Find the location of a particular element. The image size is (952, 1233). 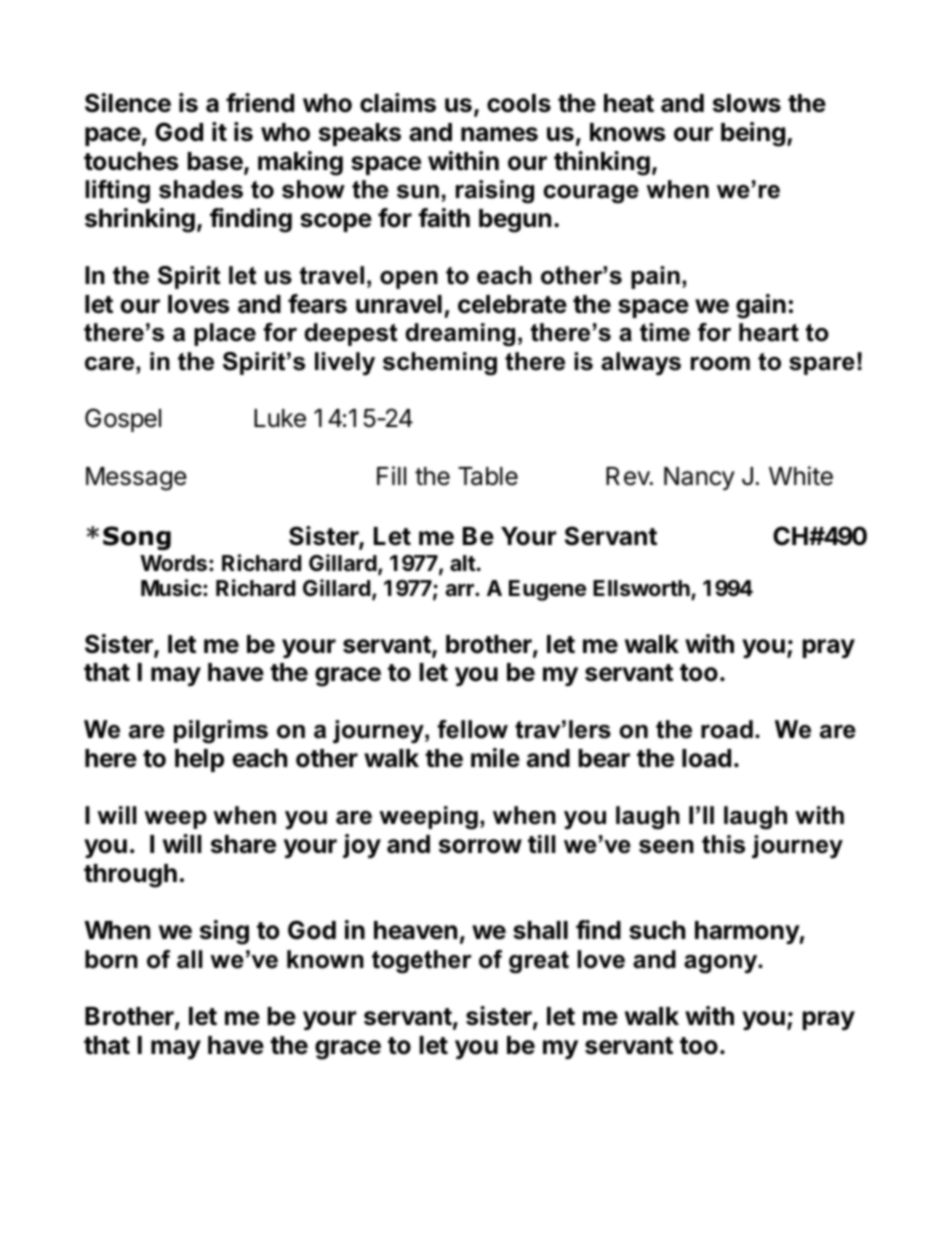

born is located at coordinates (111, 959).
